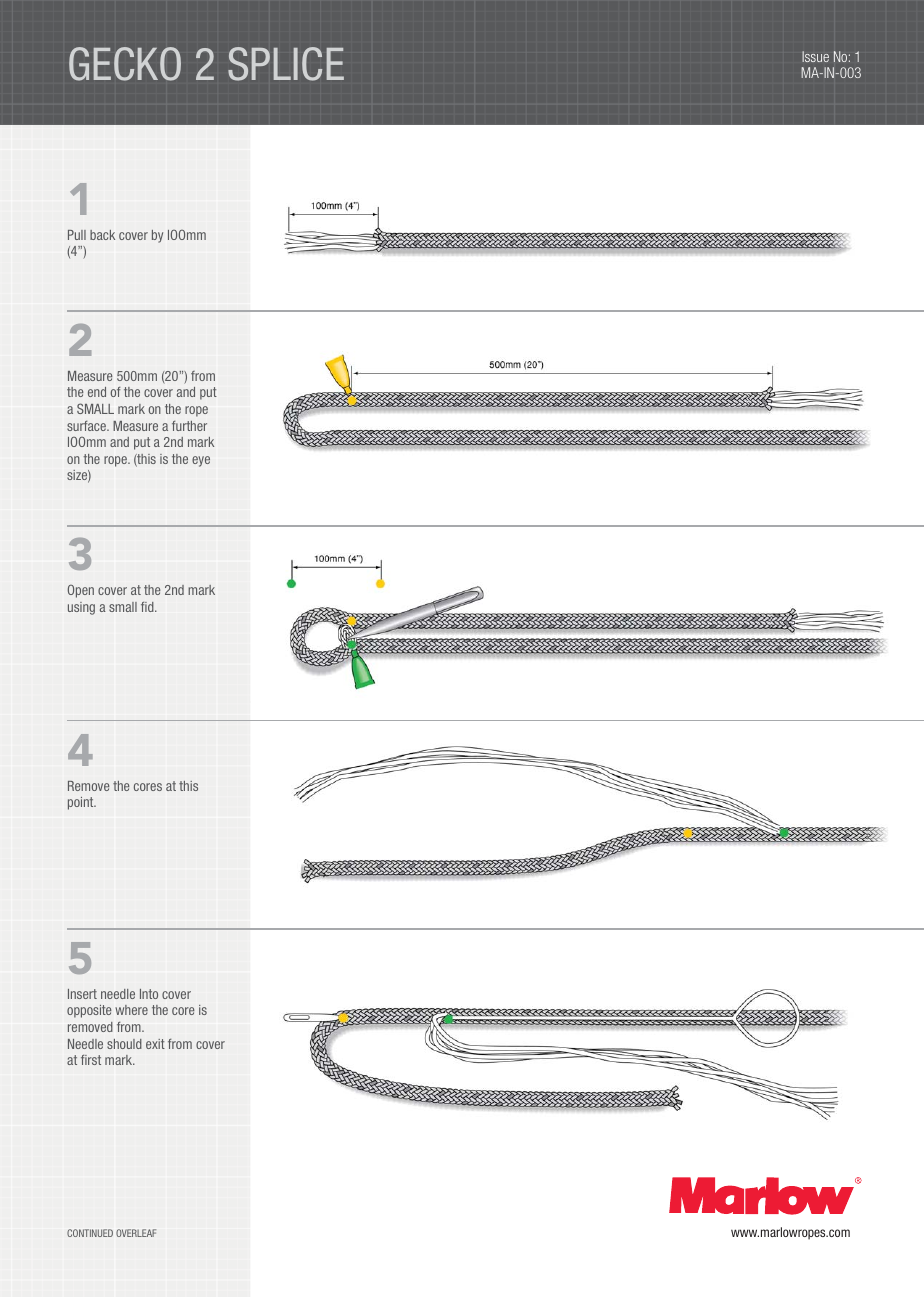  What do you see at coordinates (82, 803) in the screenshot?
I see `point` at bounding box center [82, 803].
